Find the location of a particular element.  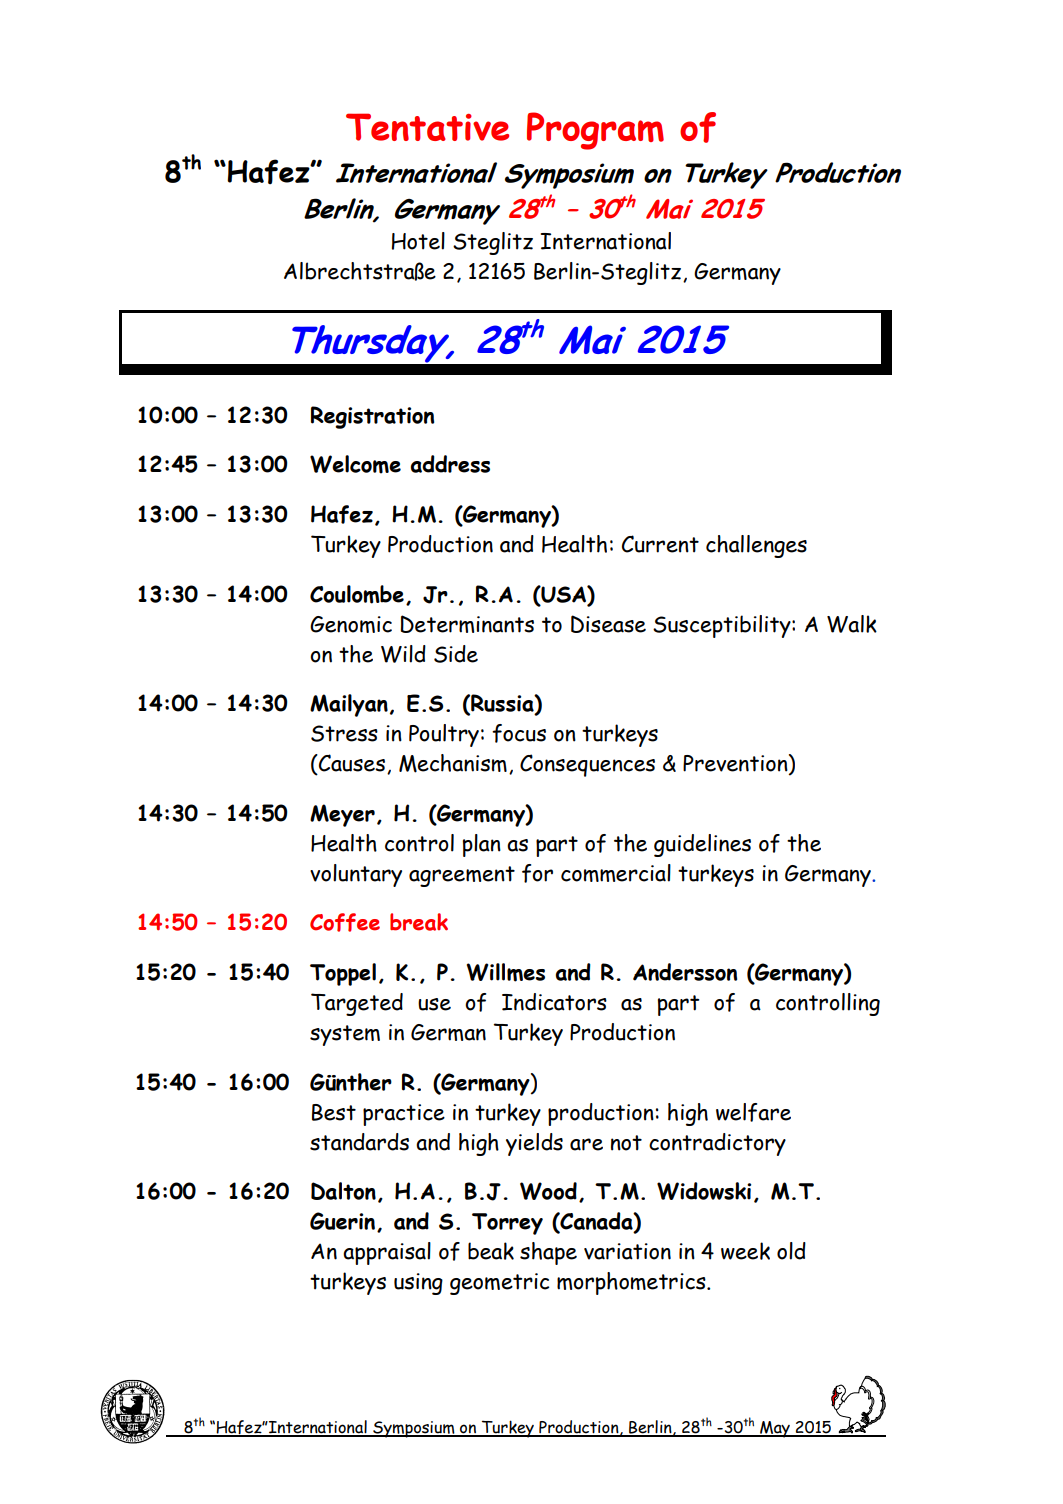

Prevention is located at coordinates (736, 764).
